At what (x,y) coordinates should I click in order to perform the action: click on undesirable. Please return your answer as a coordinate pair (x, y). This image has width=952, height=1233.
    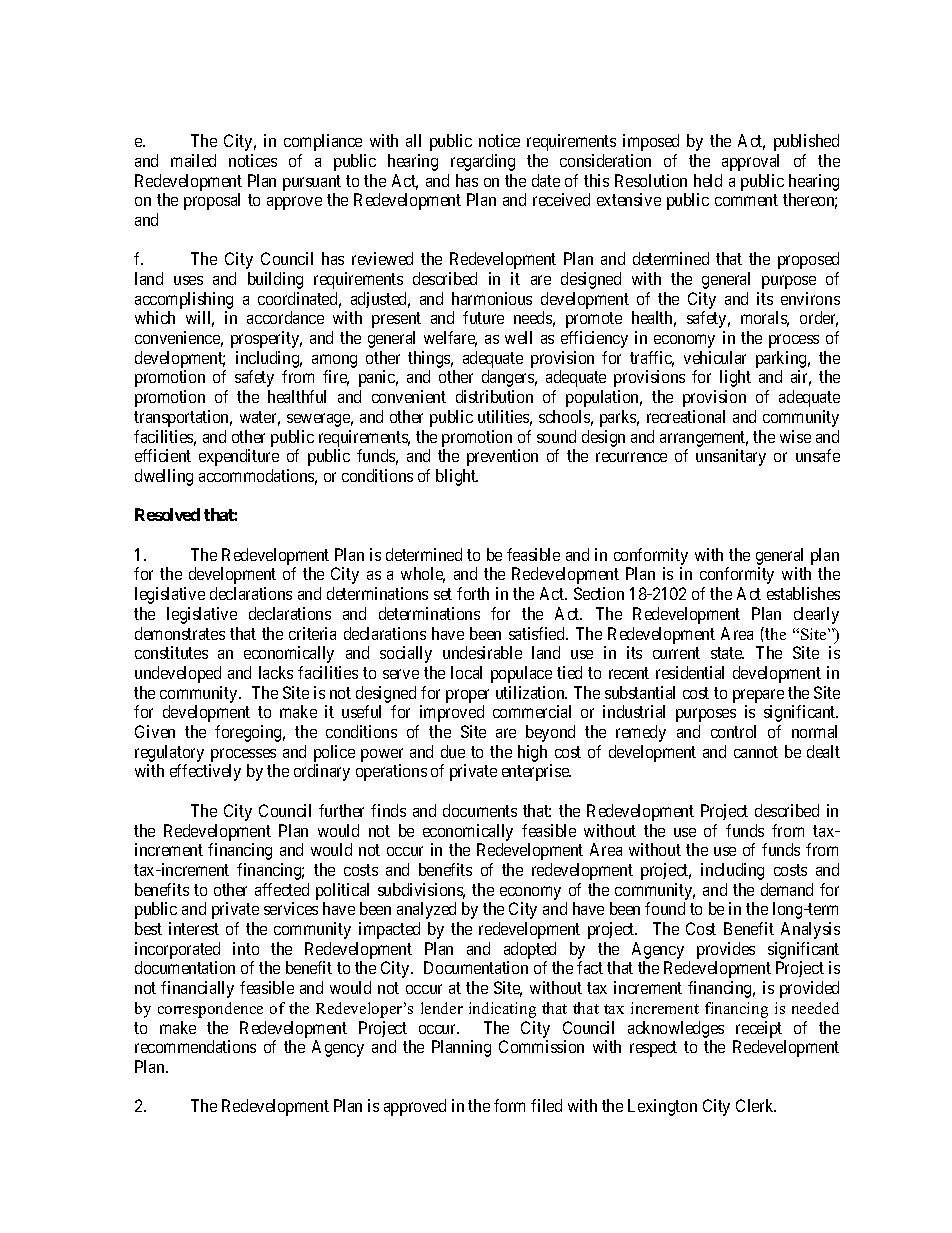
    Looking at the image, I should click on (482, 652).
